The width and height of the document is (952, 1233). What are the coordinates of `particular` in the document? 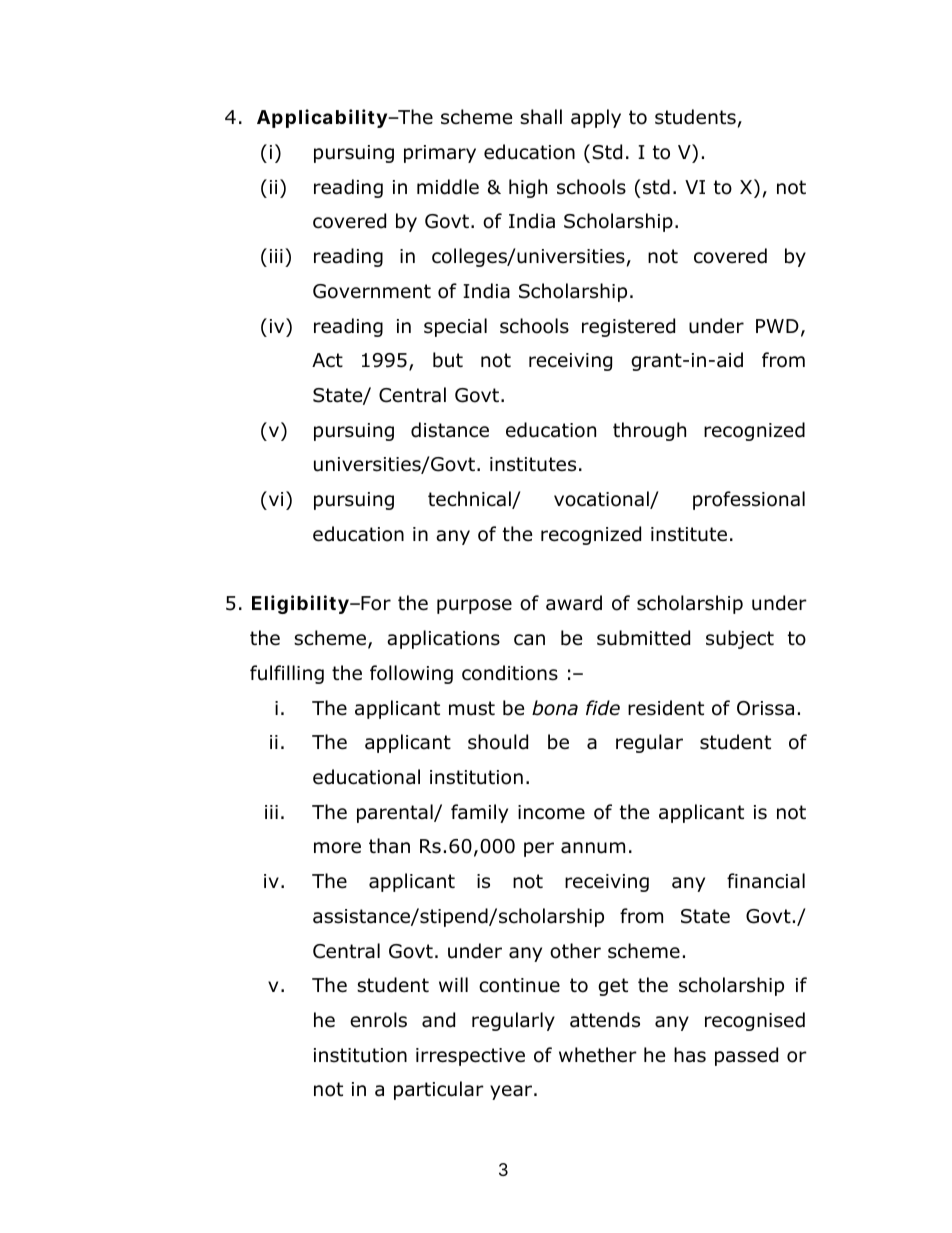 It's located at (439, 1090).
